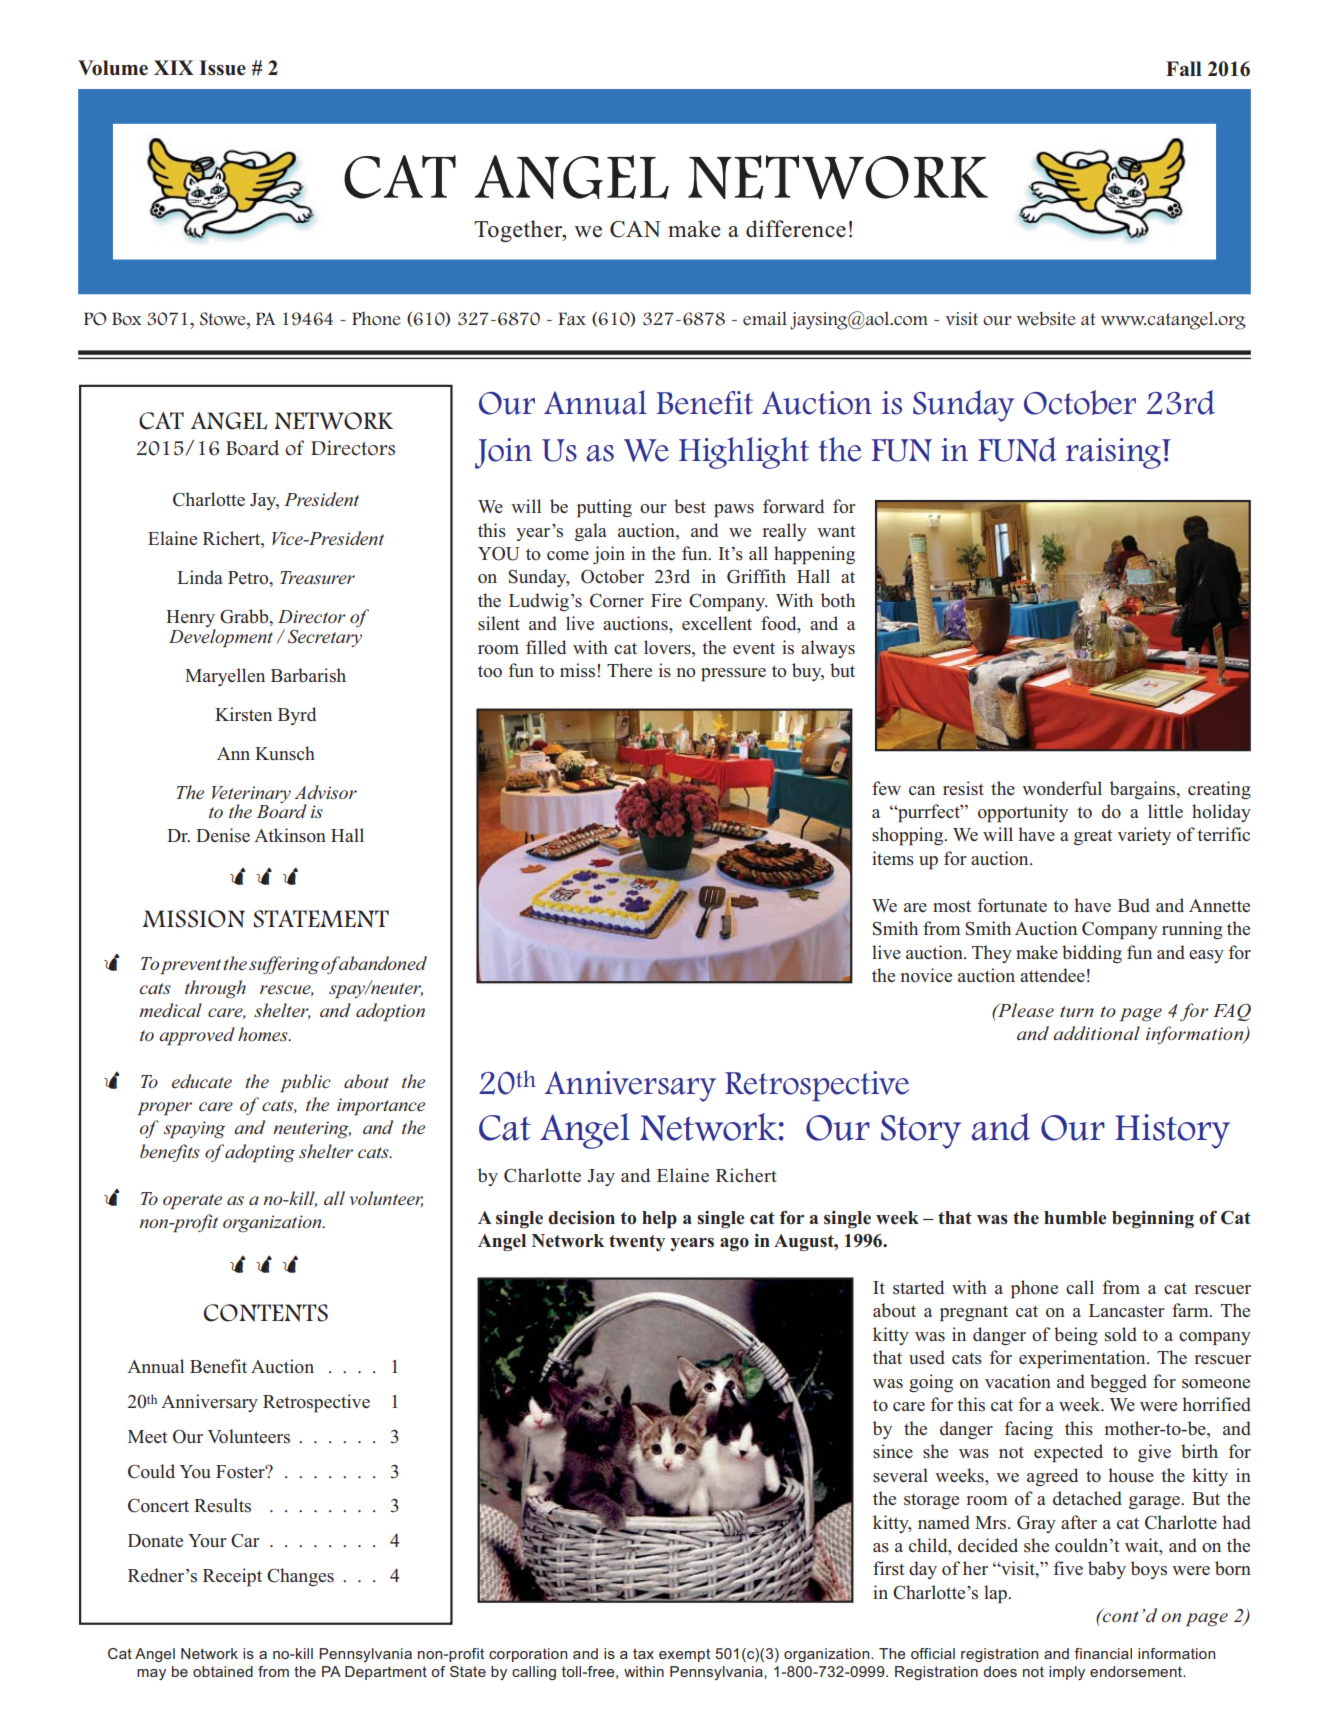 This image has width=1329, height=1720. What do you see at coordinates (223, 835) in the image?
I see `Denise` at bounding box center [223, 835].
